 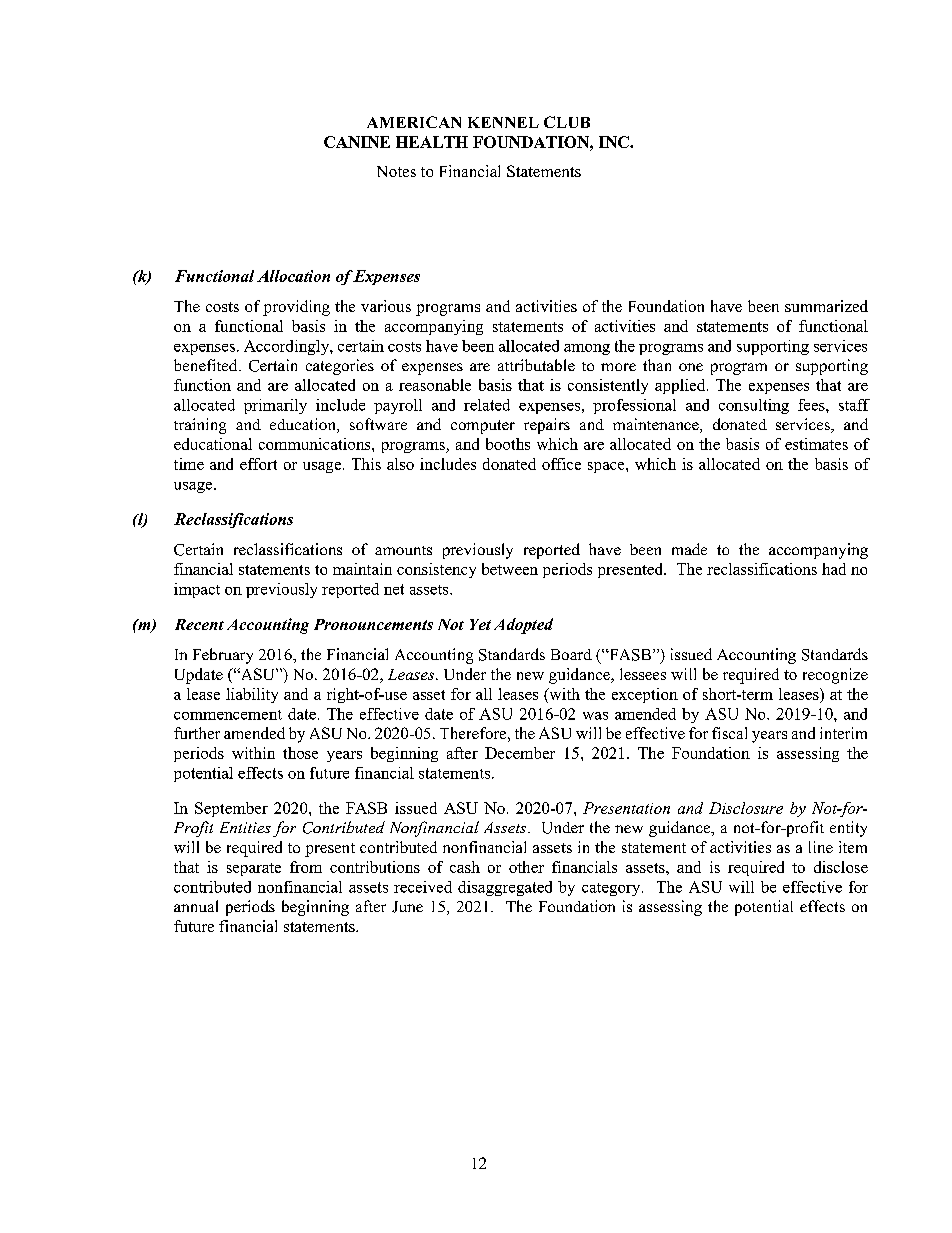 I want to click on consulting, so click(x=754, y=406).
